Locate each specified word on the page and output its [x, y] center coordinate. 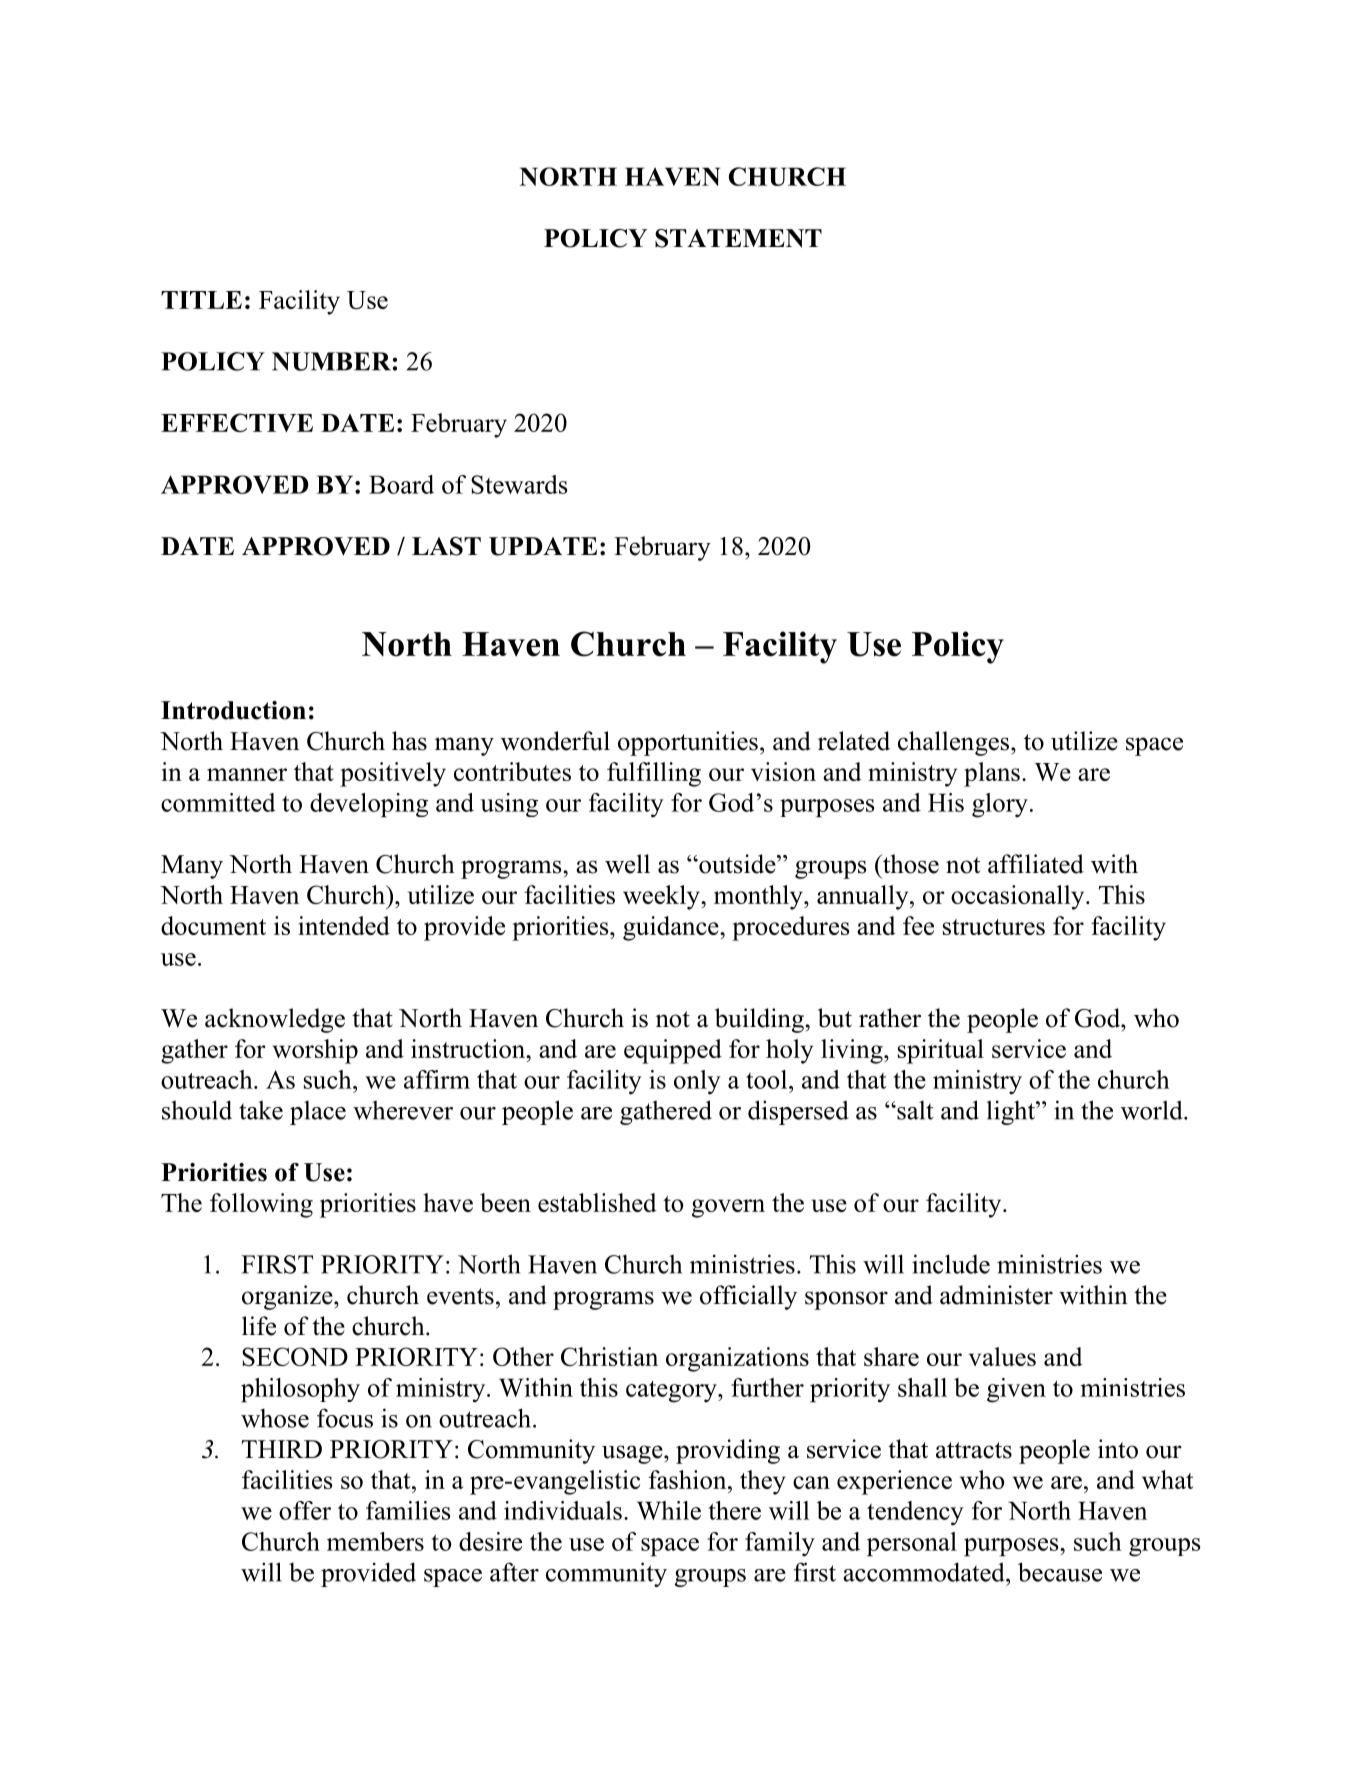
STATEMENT [738, 238]
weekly [662, 897]
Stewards [519, 484]
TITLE [201, 300]
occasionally [1019, 897]
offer [305, 1510]
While [669, 1510]
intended [344, 925]
